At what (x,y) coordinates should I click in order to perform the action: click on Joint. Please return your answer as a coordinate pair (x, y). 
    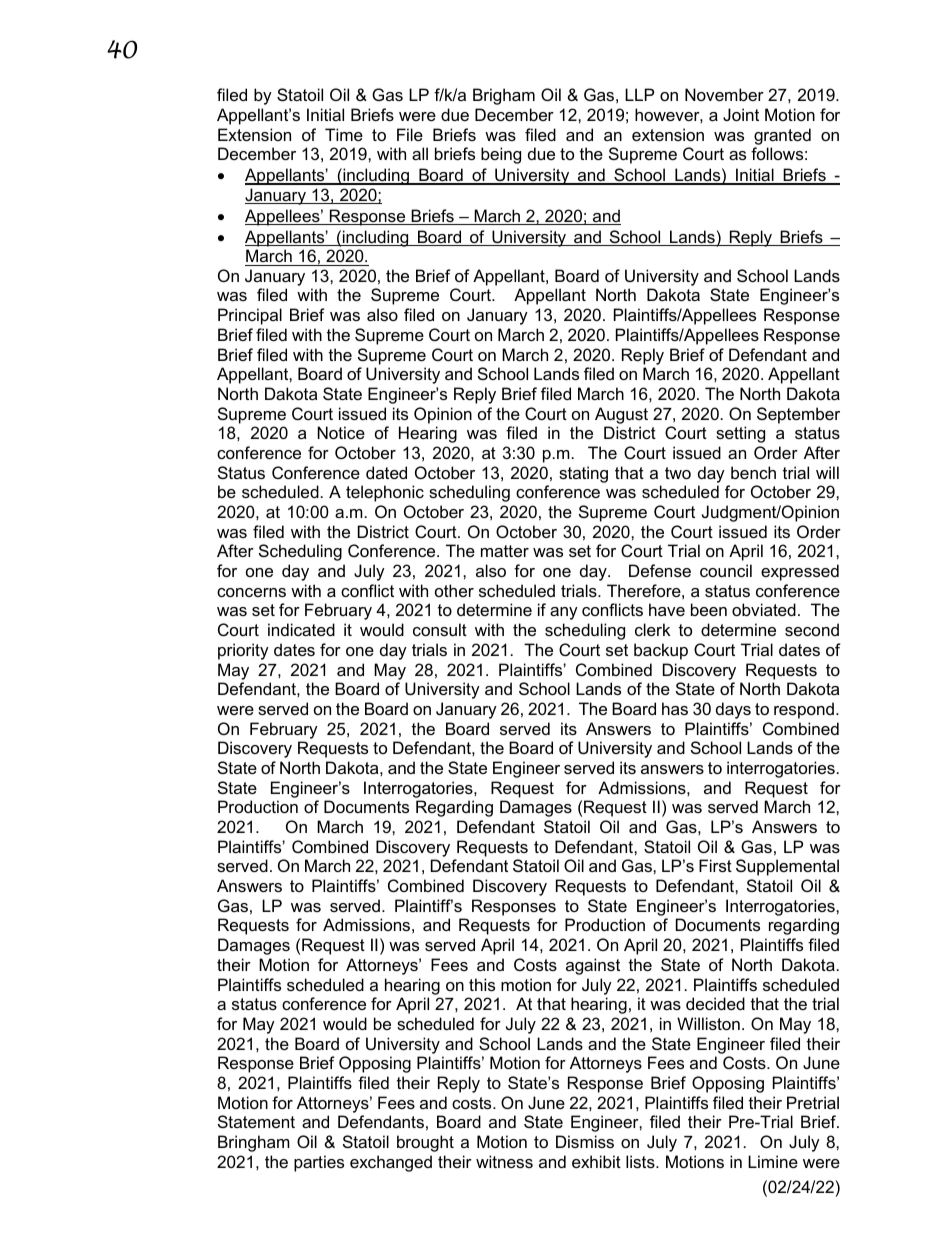
    Looking at the image, I should click on (741, 114).
